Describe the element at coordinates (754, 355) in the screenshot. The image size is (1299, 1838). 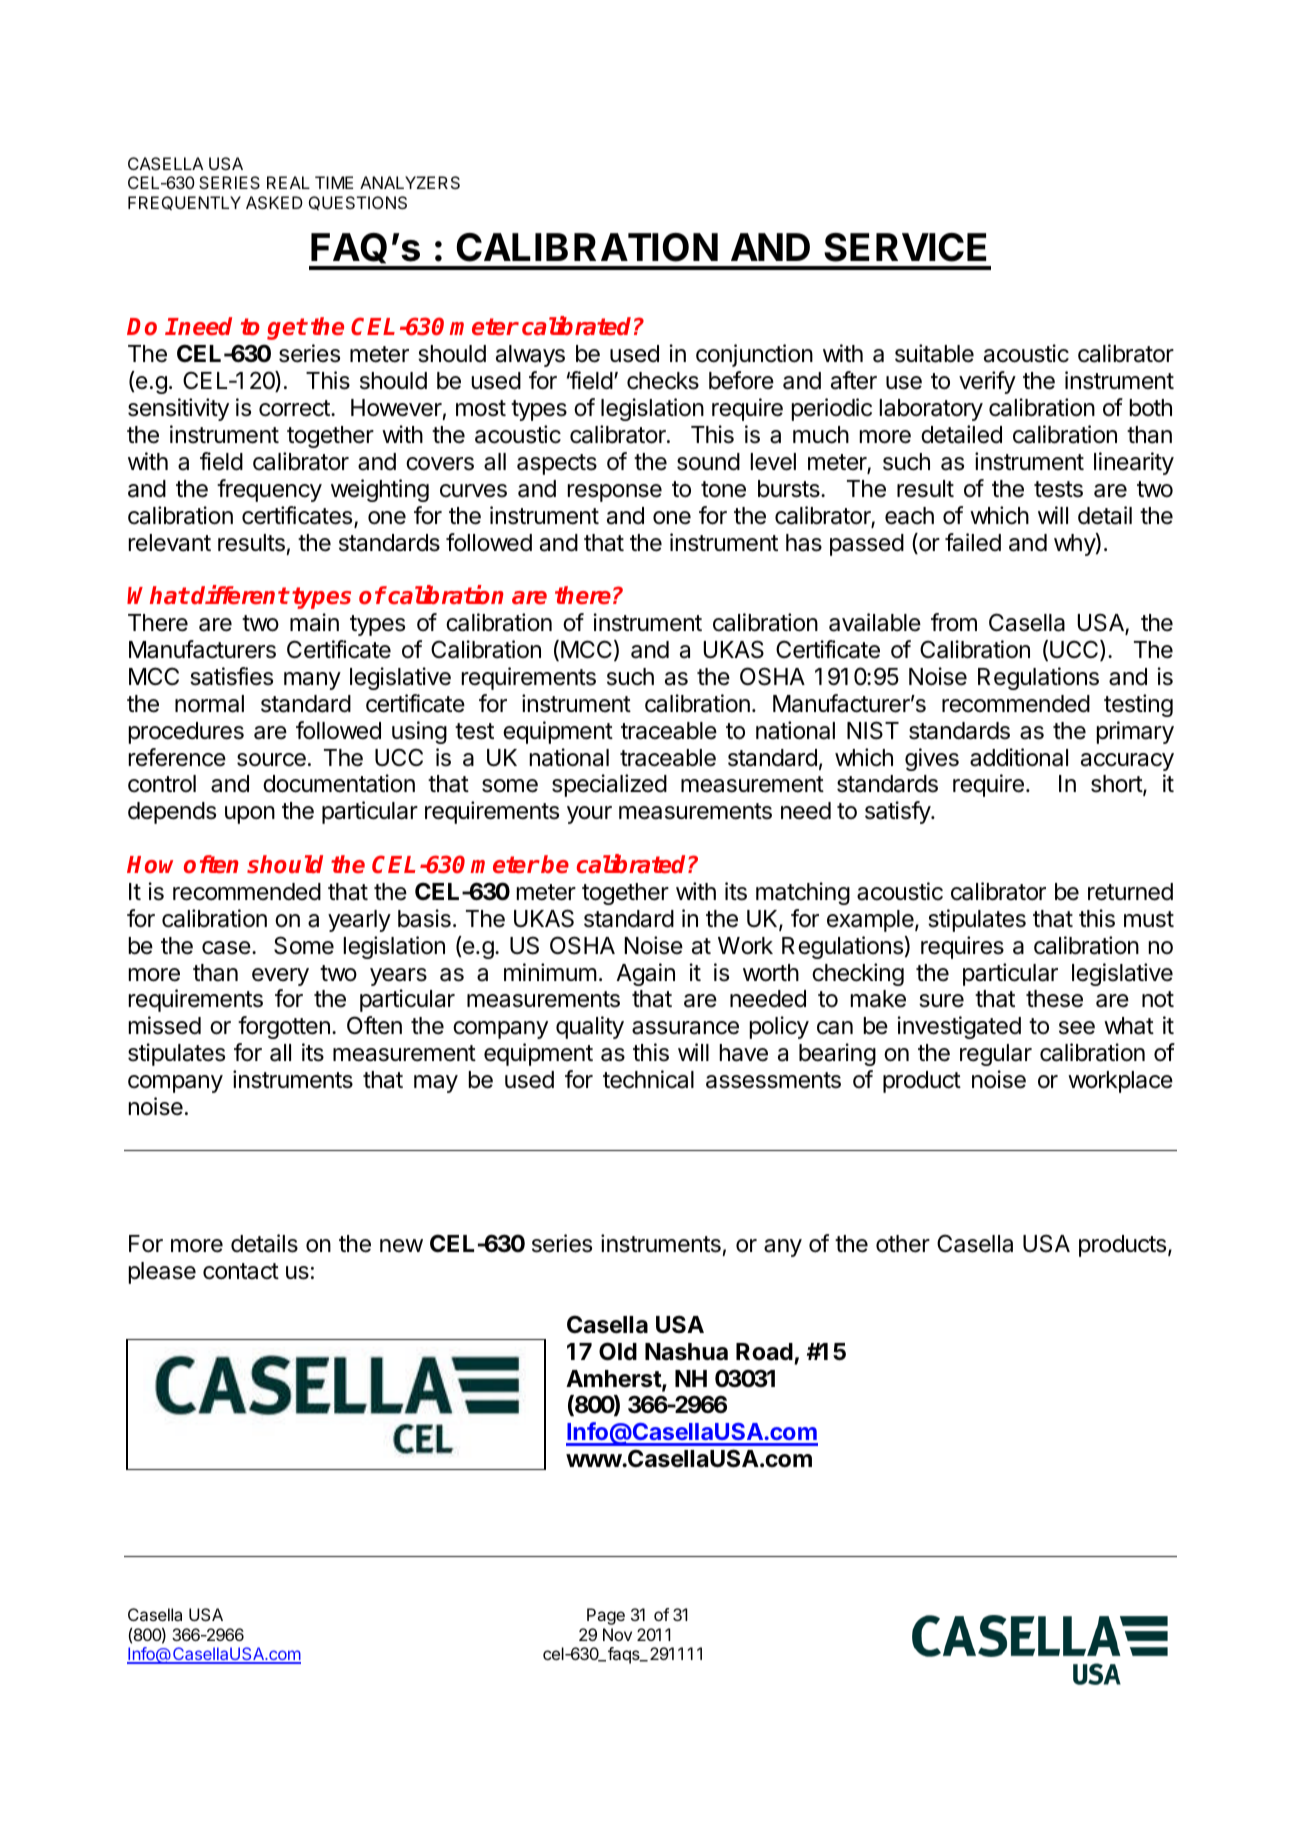
I see `conjunction` at that location.
